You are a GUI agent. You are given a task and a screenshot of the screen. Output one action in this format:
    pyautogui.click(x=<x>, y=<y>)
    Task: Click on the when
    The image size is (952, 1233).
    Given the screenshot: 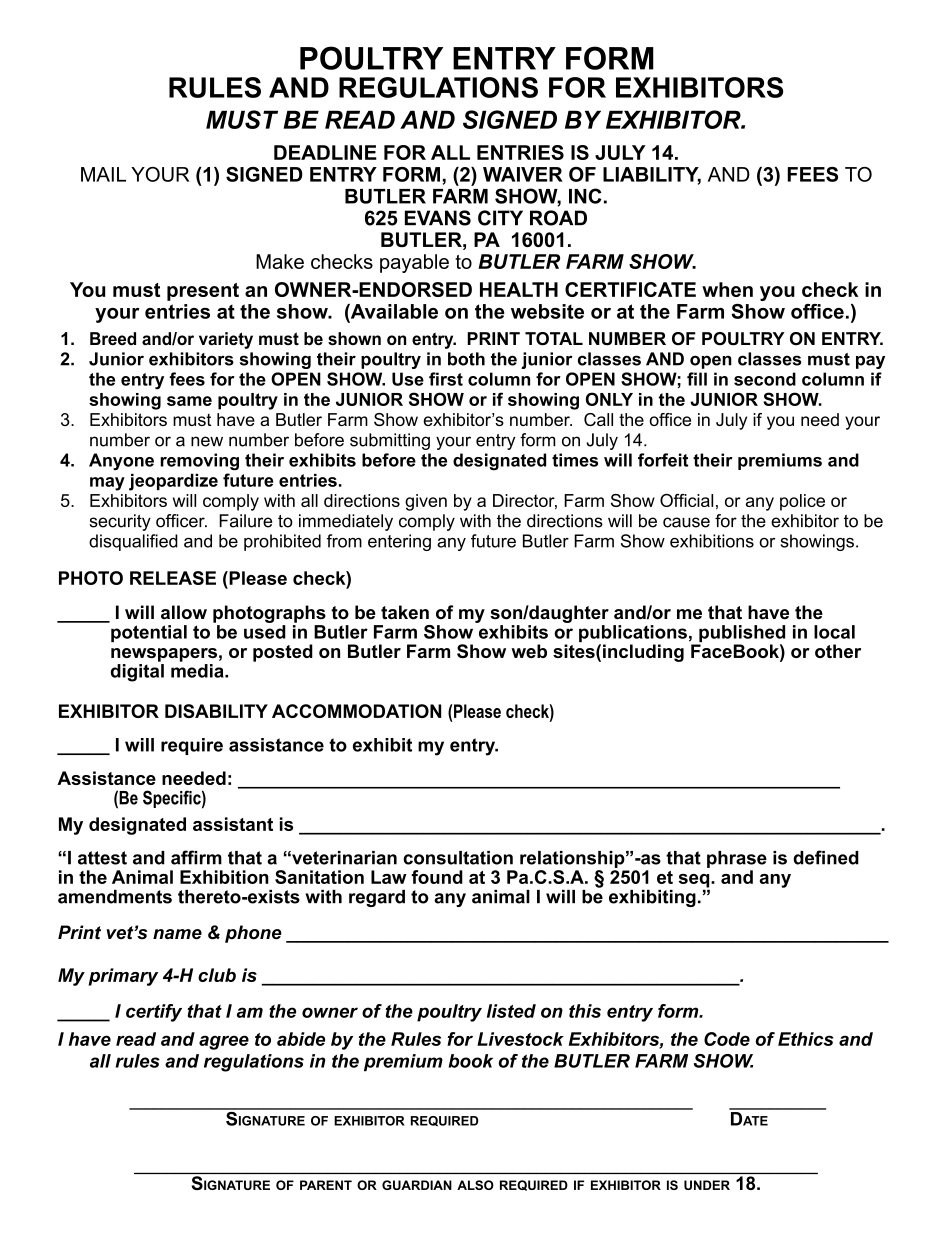 What is the action you would take?
    pyautogui.click(x=727, y=289)
